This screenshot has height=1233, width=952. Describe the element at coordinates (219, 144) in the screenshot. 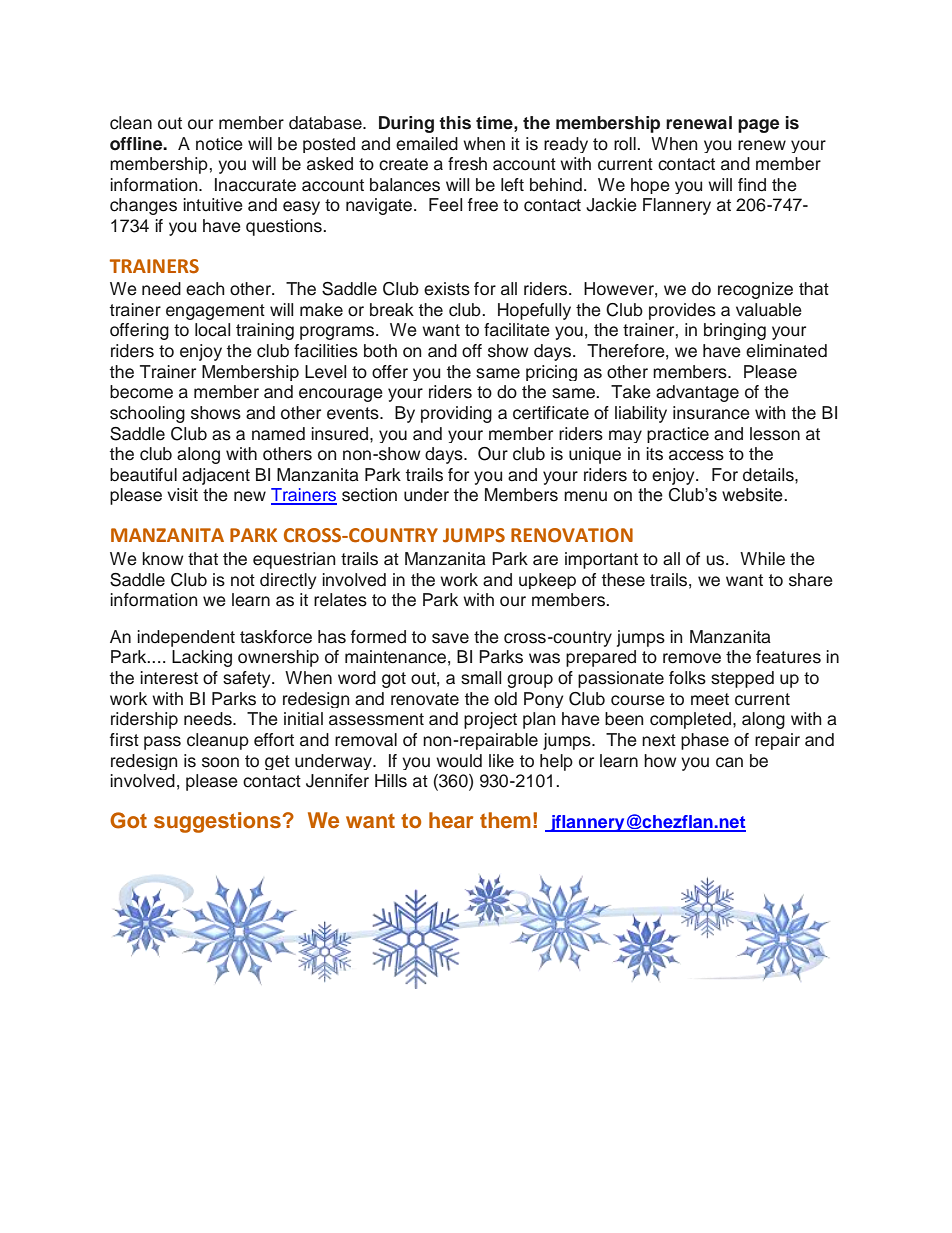

I see `notice` at that location.
